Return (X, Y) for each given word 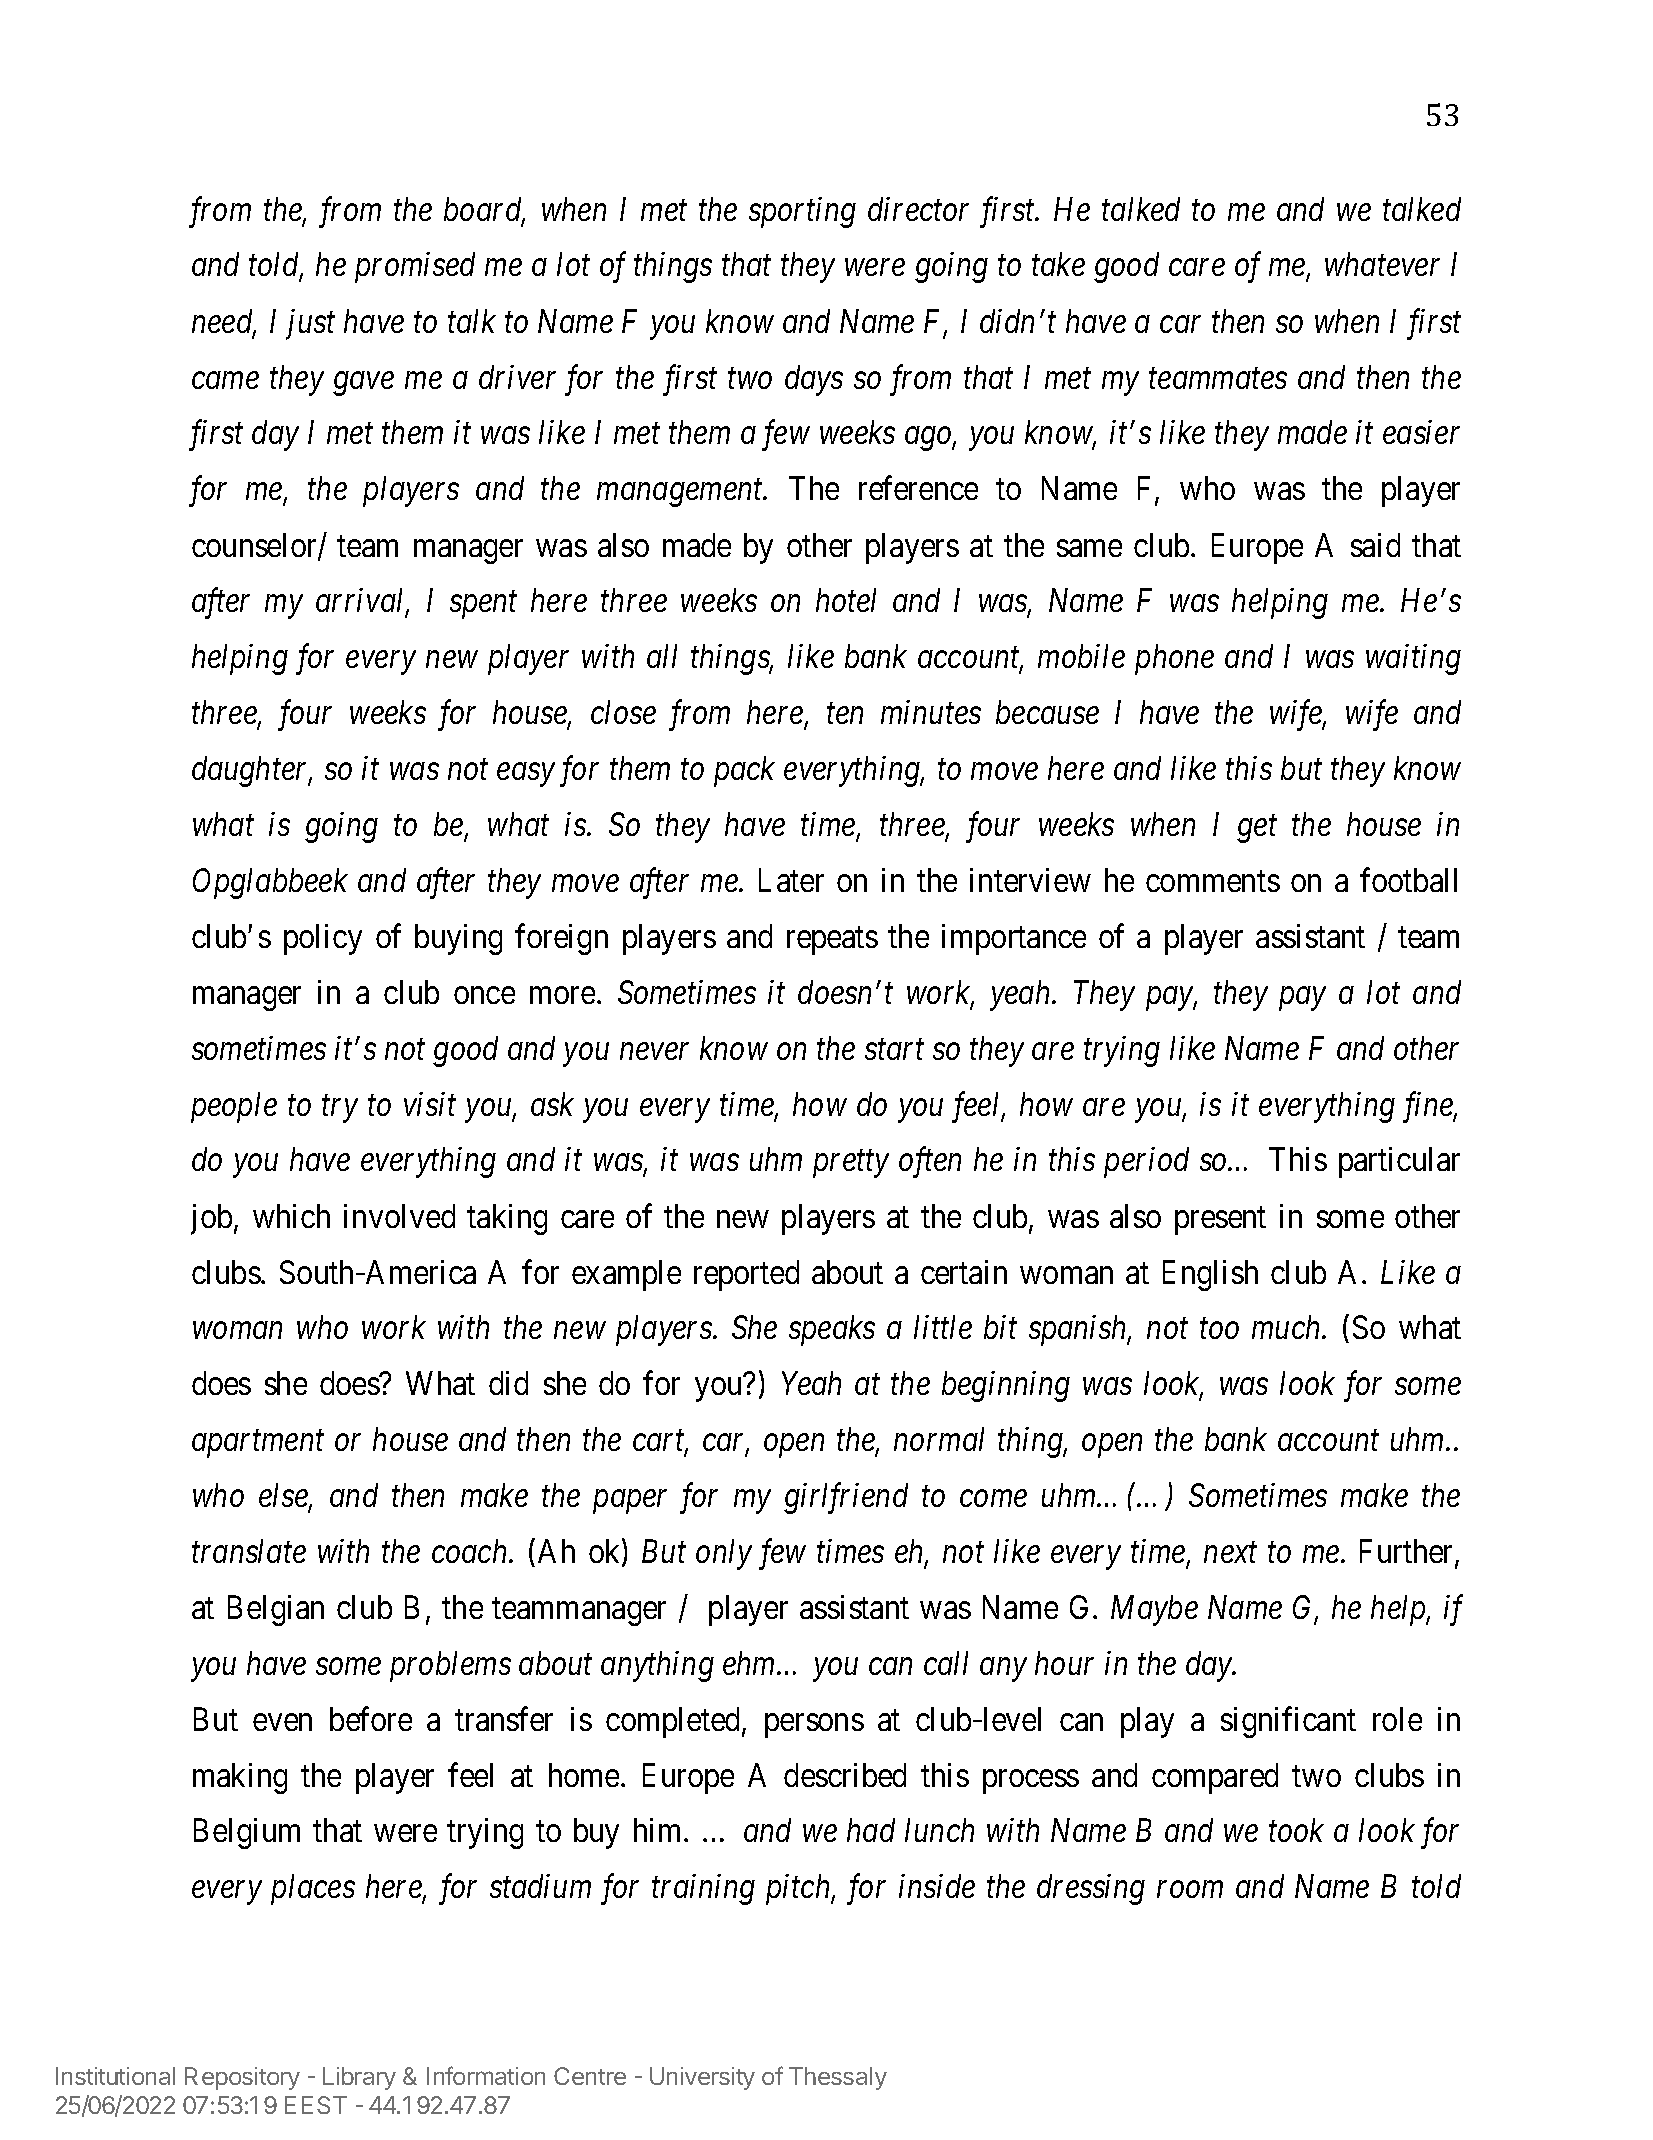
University (702, 2078)
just (310, 325)
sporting (802, 212)
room (1190, 1890)
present (1220, 1221)
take (1058, 264)
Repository (242, 2078)
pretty (851, 1165)
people (234, 1107)
